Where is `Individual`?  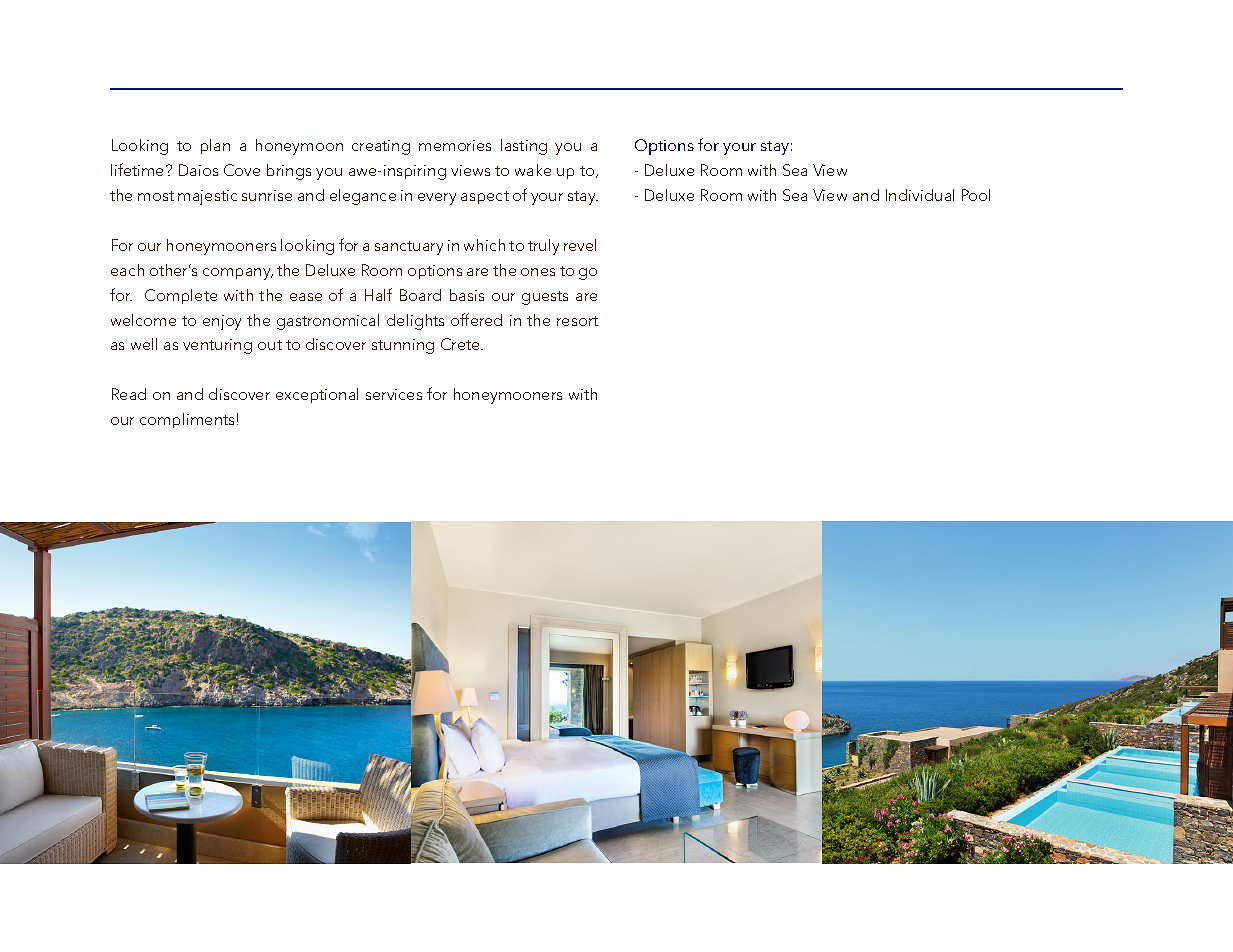
Individual is located at coordinates (920, 195).
